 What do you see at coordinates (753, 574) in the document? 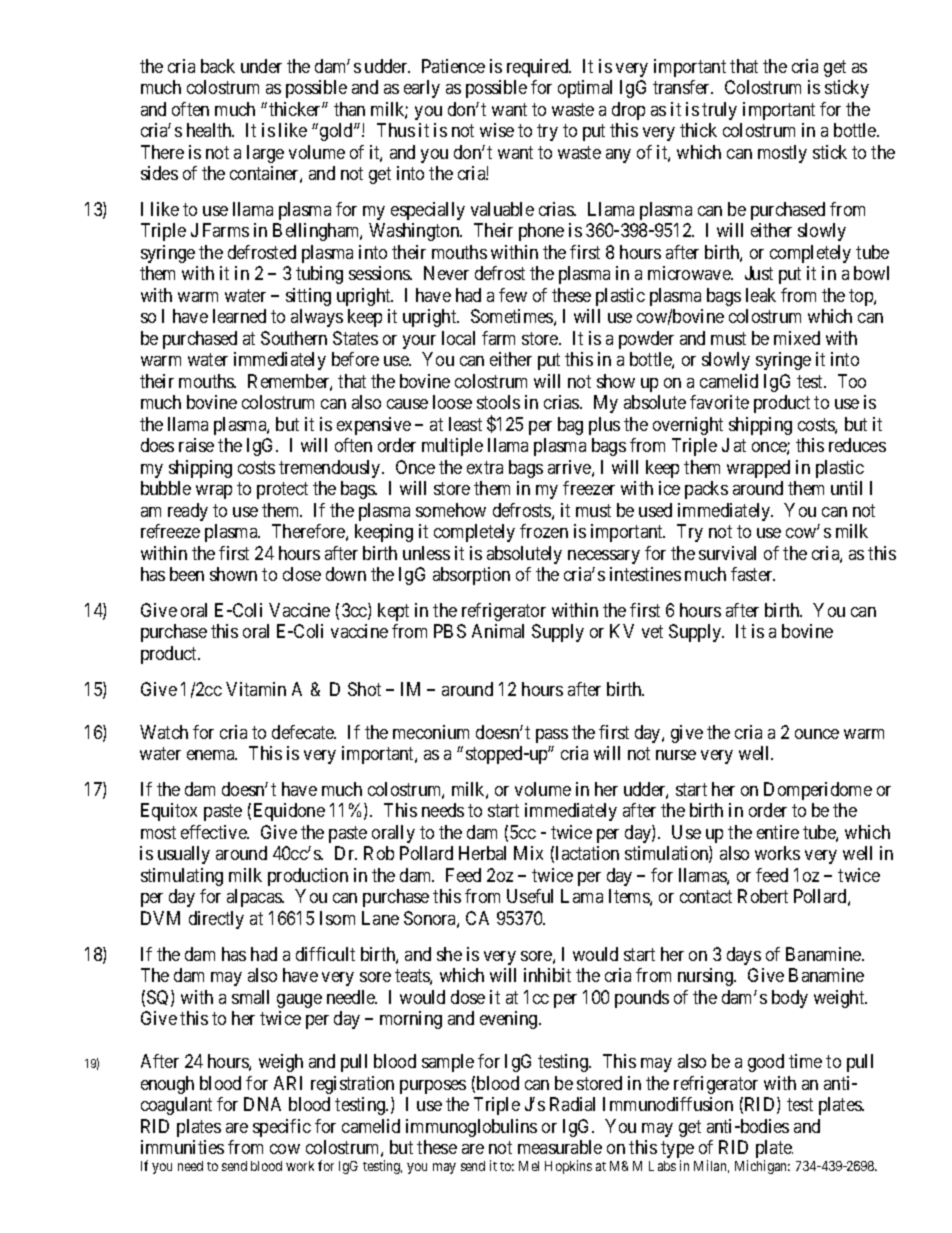
I see `faster` at bounding box center [753, 574].
